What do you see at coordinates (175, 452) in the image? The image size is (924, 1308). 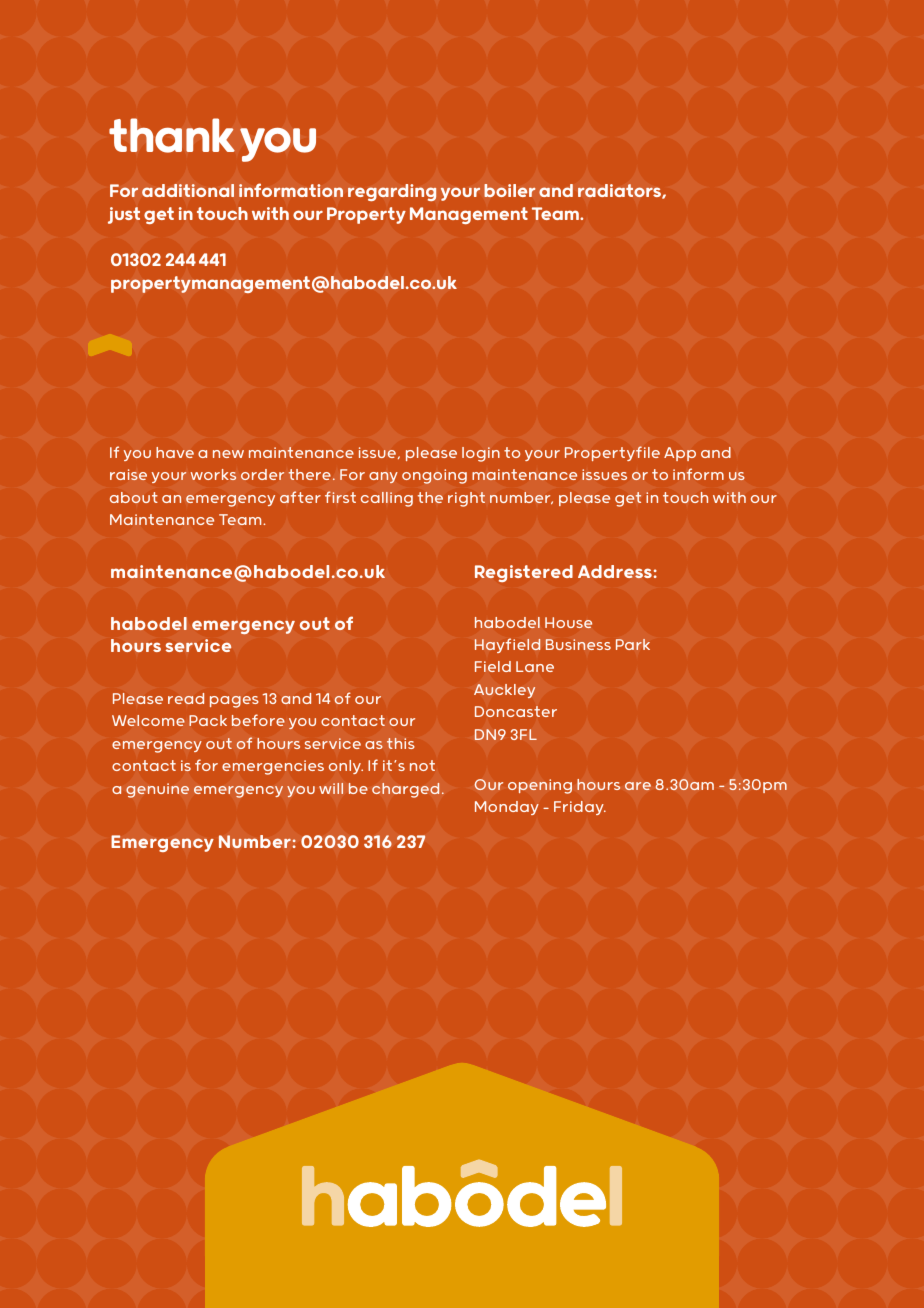 I see `have` at bounding box center [175, 452].
